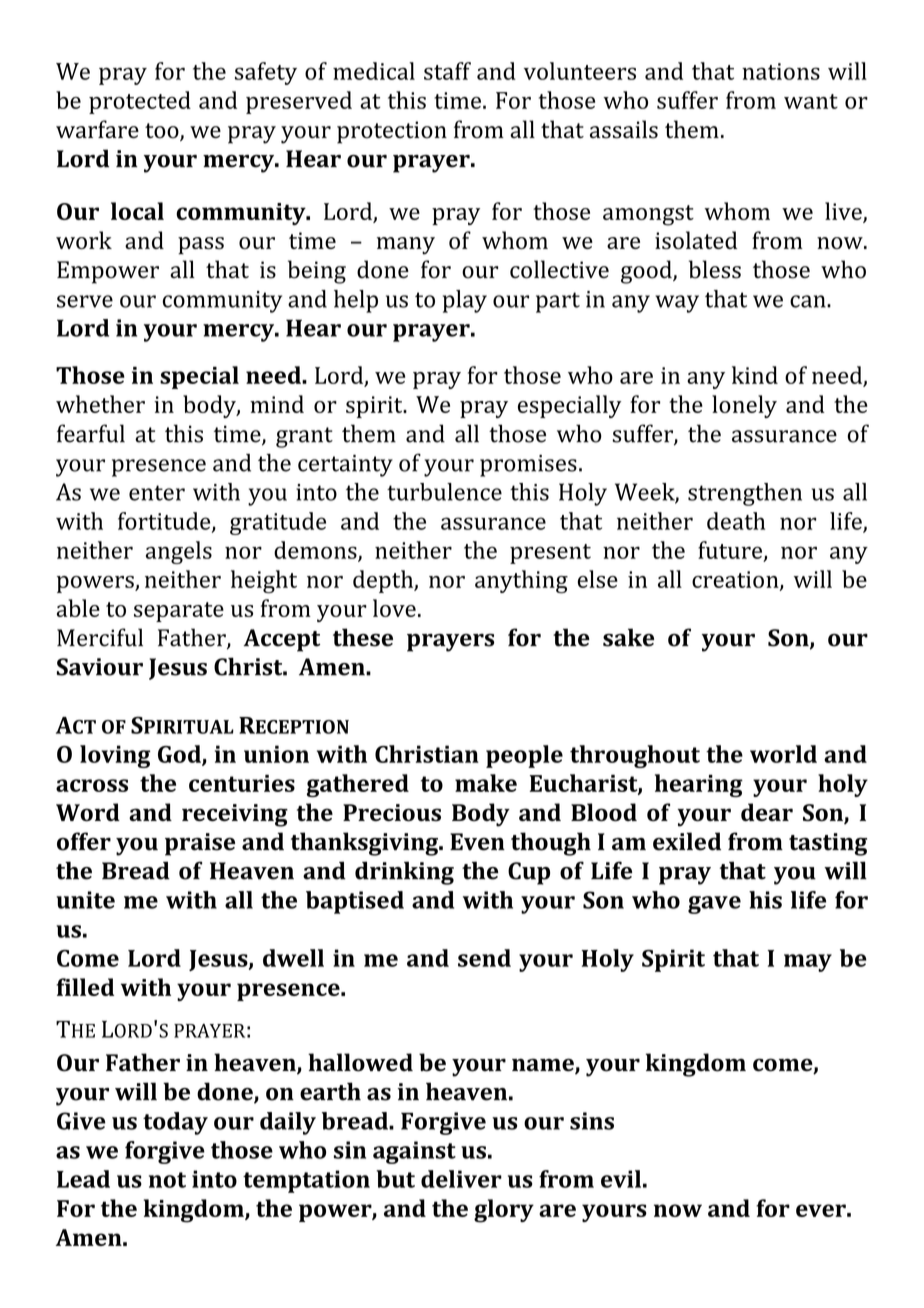 The width and height of the page is (924, 1308). Describe the element at coordinates (781, 71) in the page. I see `nations` at that location.
